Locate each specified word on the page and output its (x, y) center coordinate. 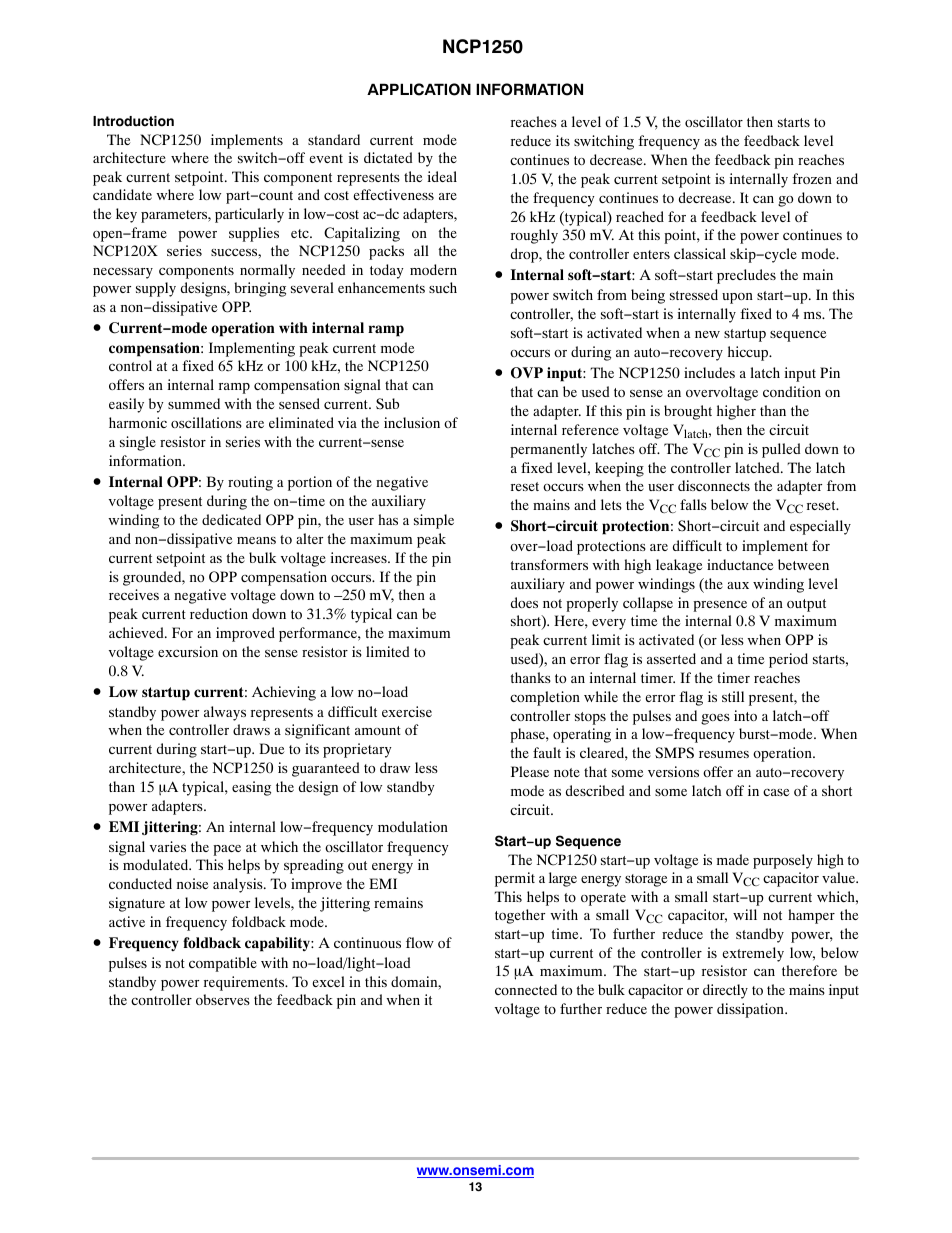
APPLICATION (419, 89)
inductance (740, 564)
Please (530, 771)
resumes (724, 754)
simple (434, 521)
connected (526, 989)
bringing (260, 289)
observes (223, 999)
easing (251, 788)
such (443, 287)
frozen (812, 178)
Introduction (133, 121)
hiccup (749, 353)
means (256, 540)
